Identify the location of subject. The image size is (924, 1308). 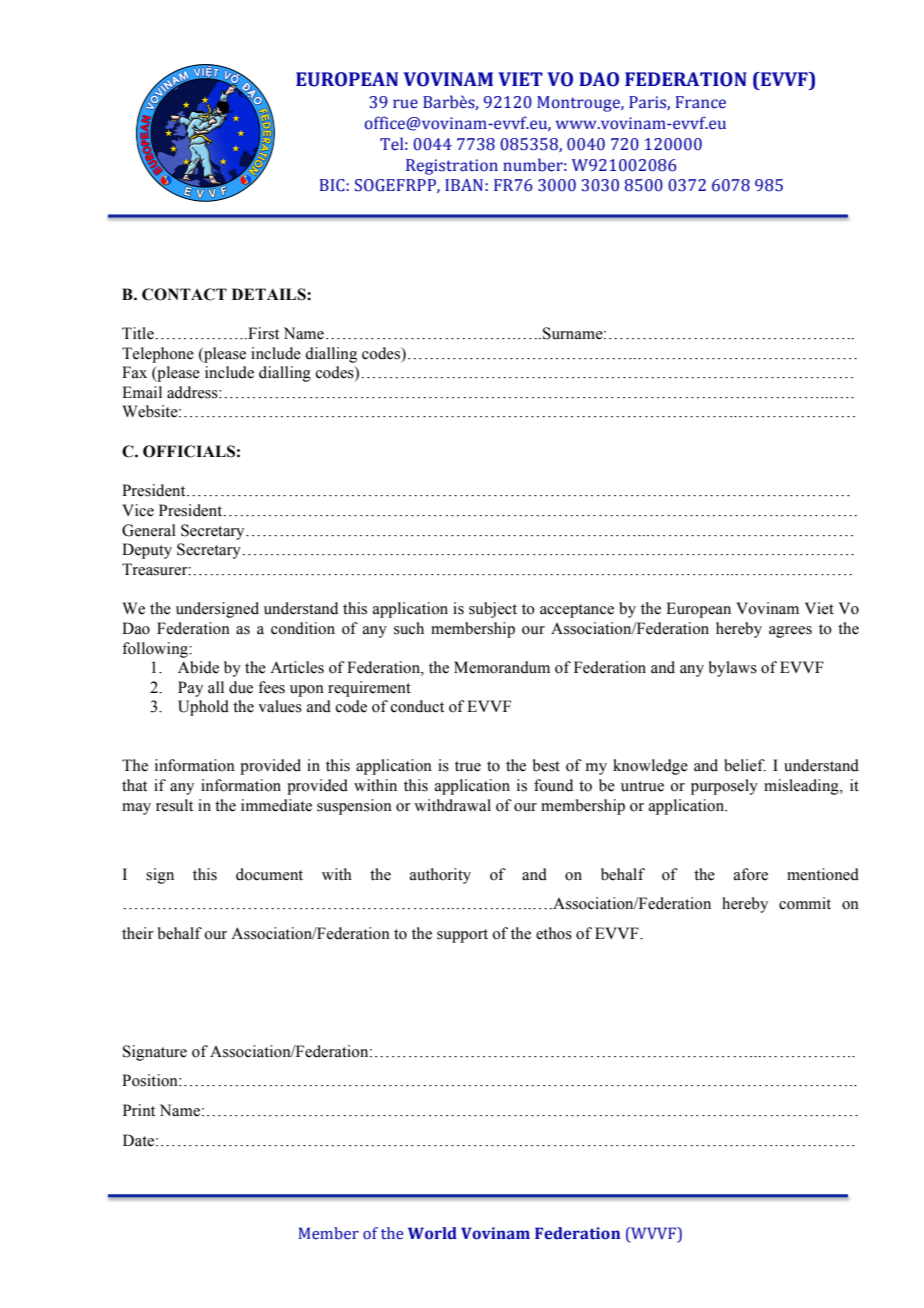
(493, 610).
